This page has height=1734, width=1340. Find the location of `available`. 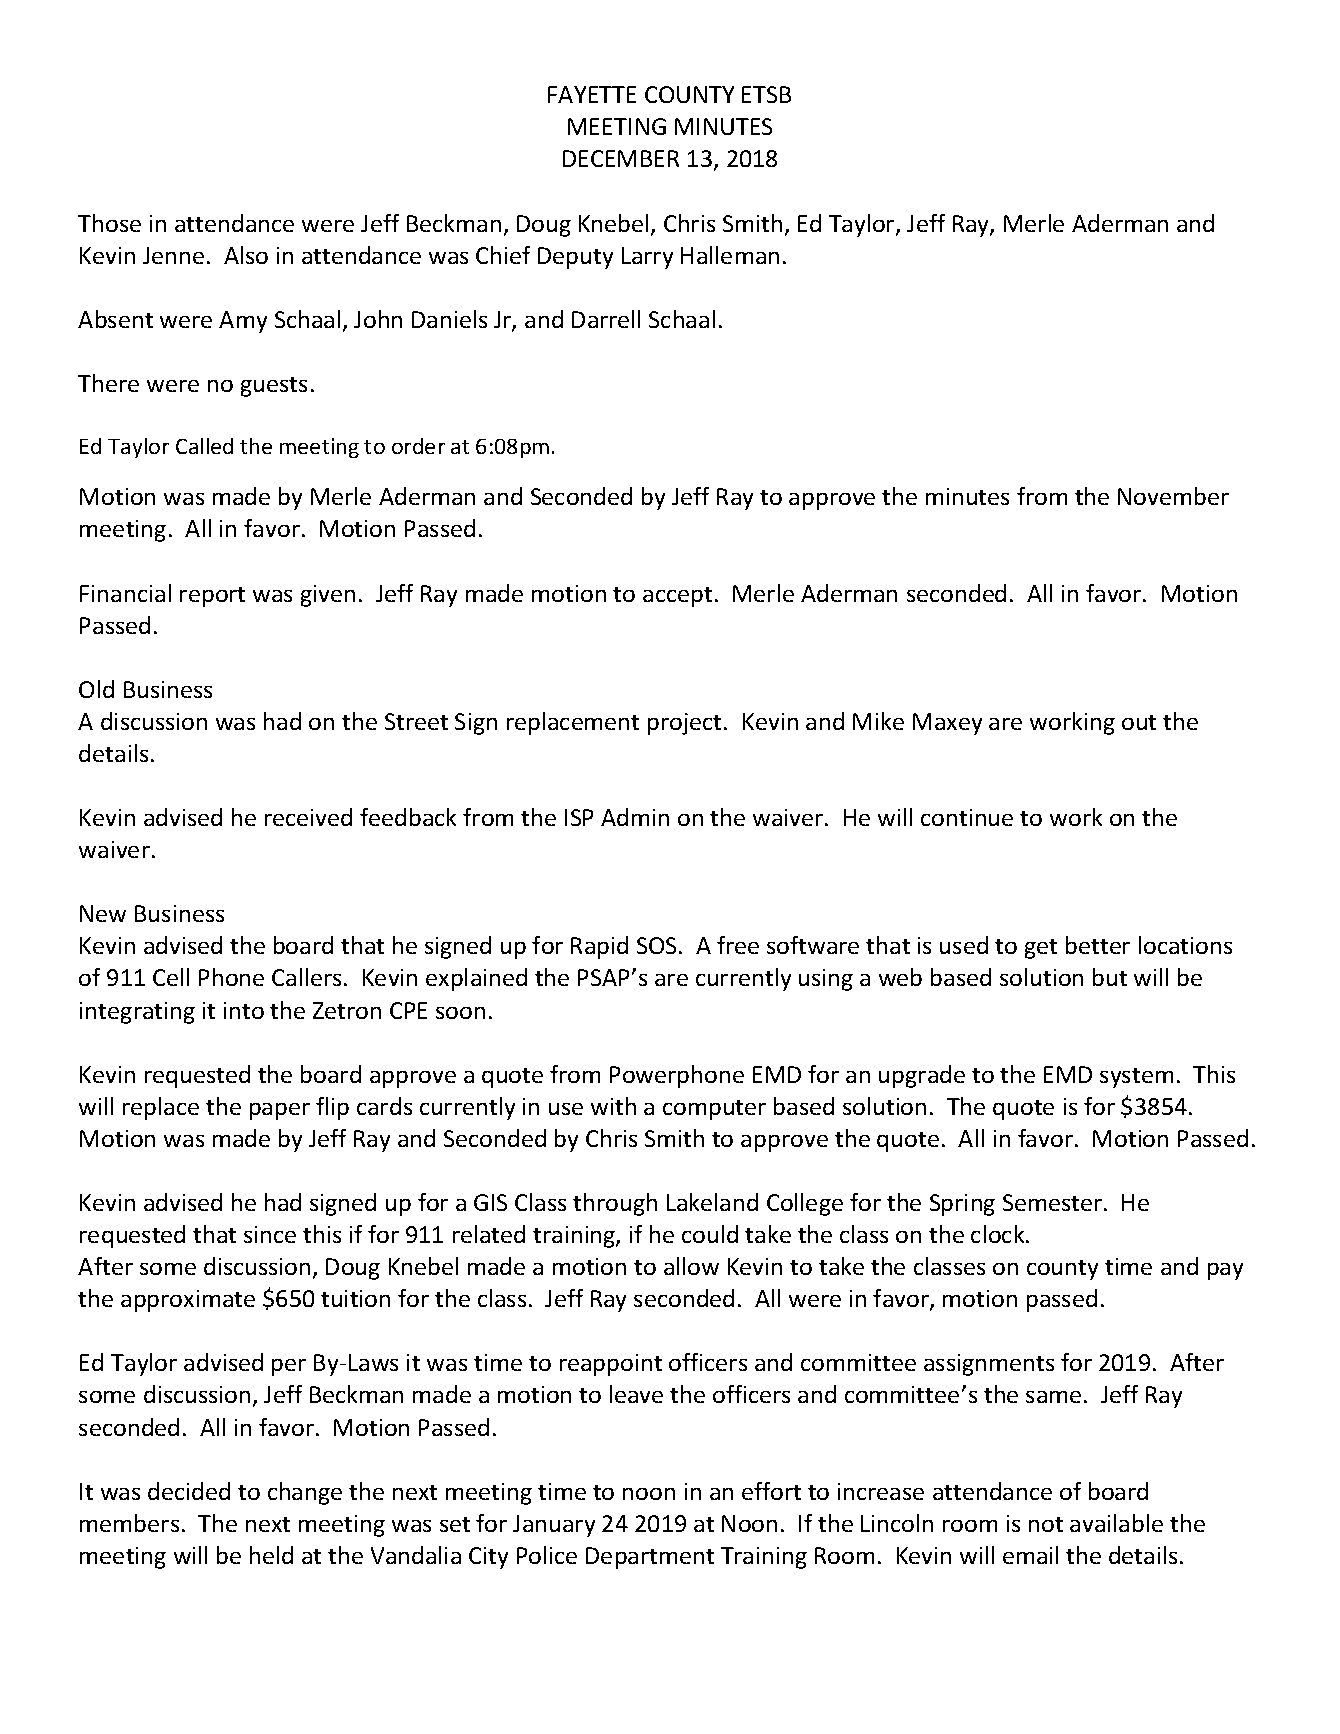

available is located at coordinates (1116, 1523).
